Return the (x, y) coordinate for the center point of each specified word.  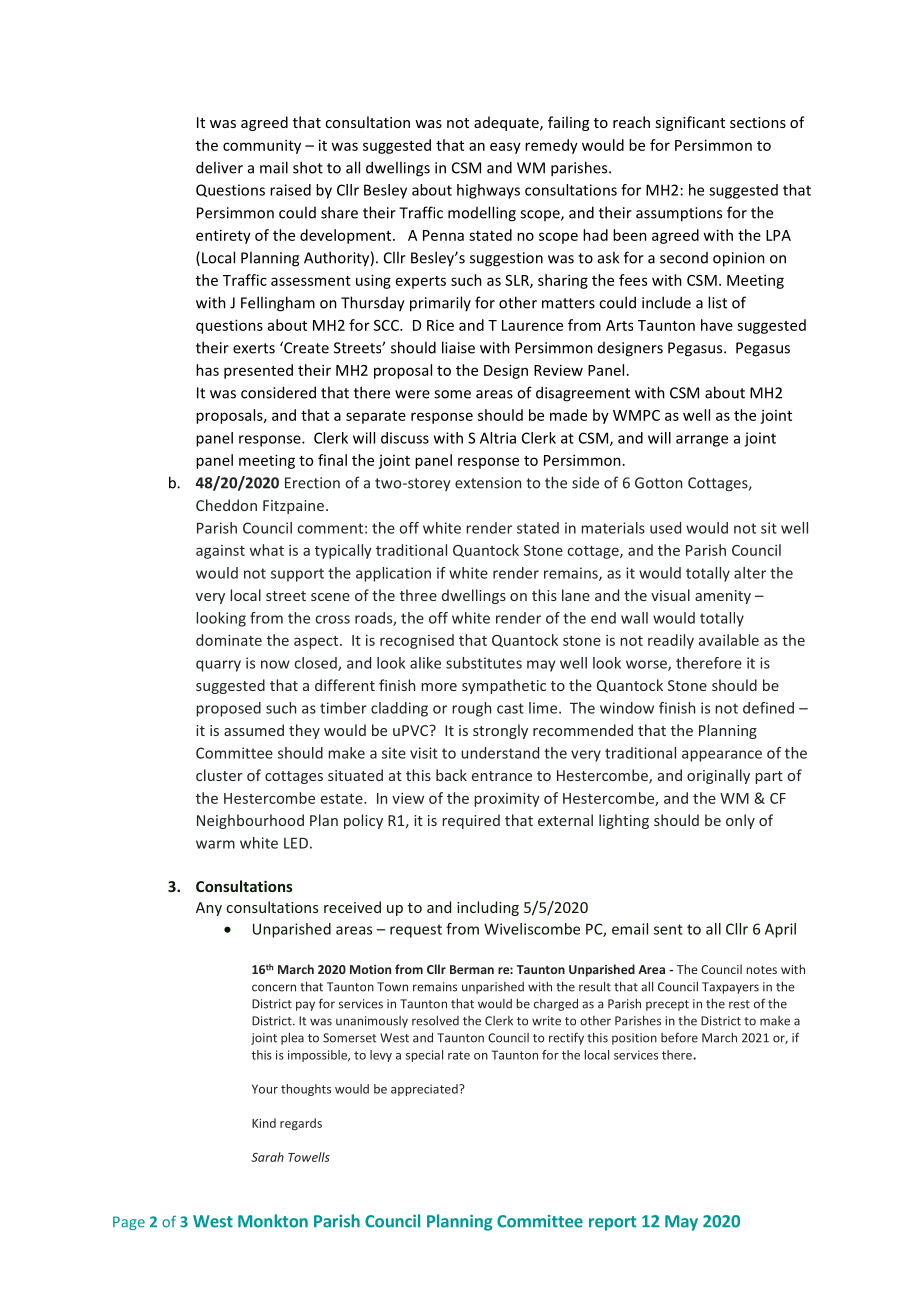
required (471, 821)
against (220, 552)
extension (488, 483)
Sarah (267, 1157)
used (665, 528)
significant (690, 123)
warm (215, 844)
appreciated (425, 1090)
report (612, 1223)
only (740, 821)
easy (505, 148)
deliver (219, 167)
